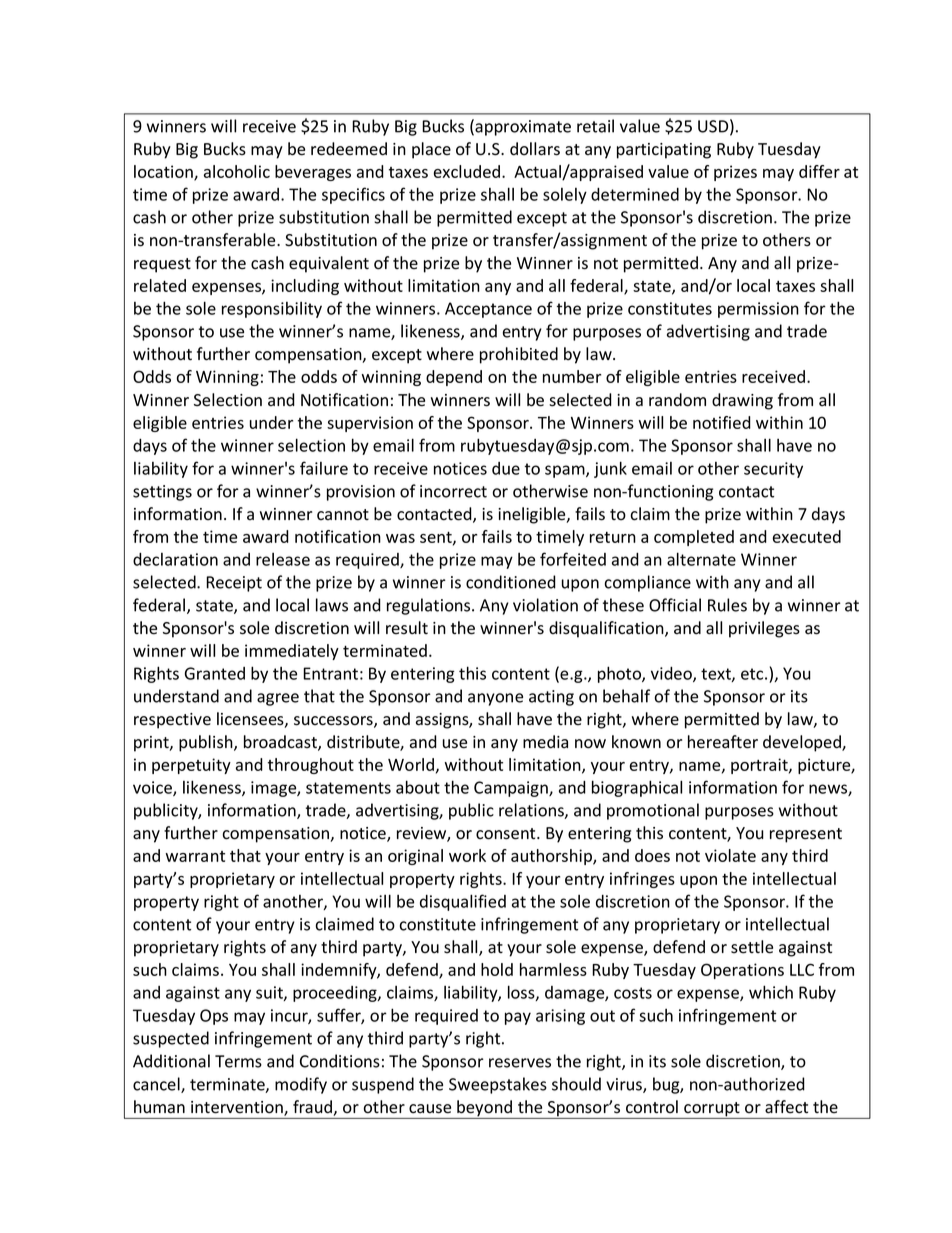  What do you see at coordinates (237, 171) in the document?
I see `alcoholic` at bounding box center [237, 171].
